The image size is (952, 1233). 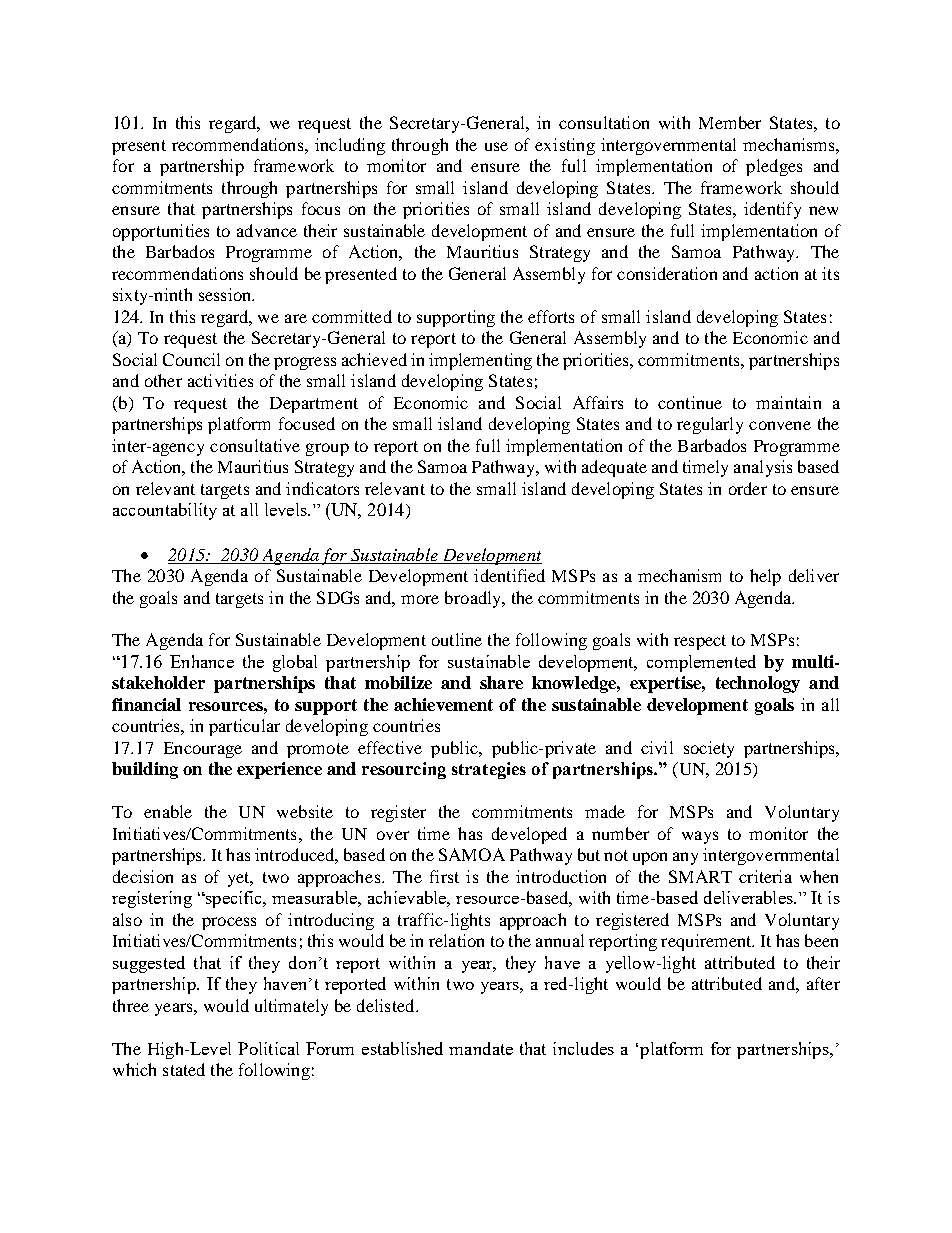 I want to click on advance, so click(x=267, y=230).
